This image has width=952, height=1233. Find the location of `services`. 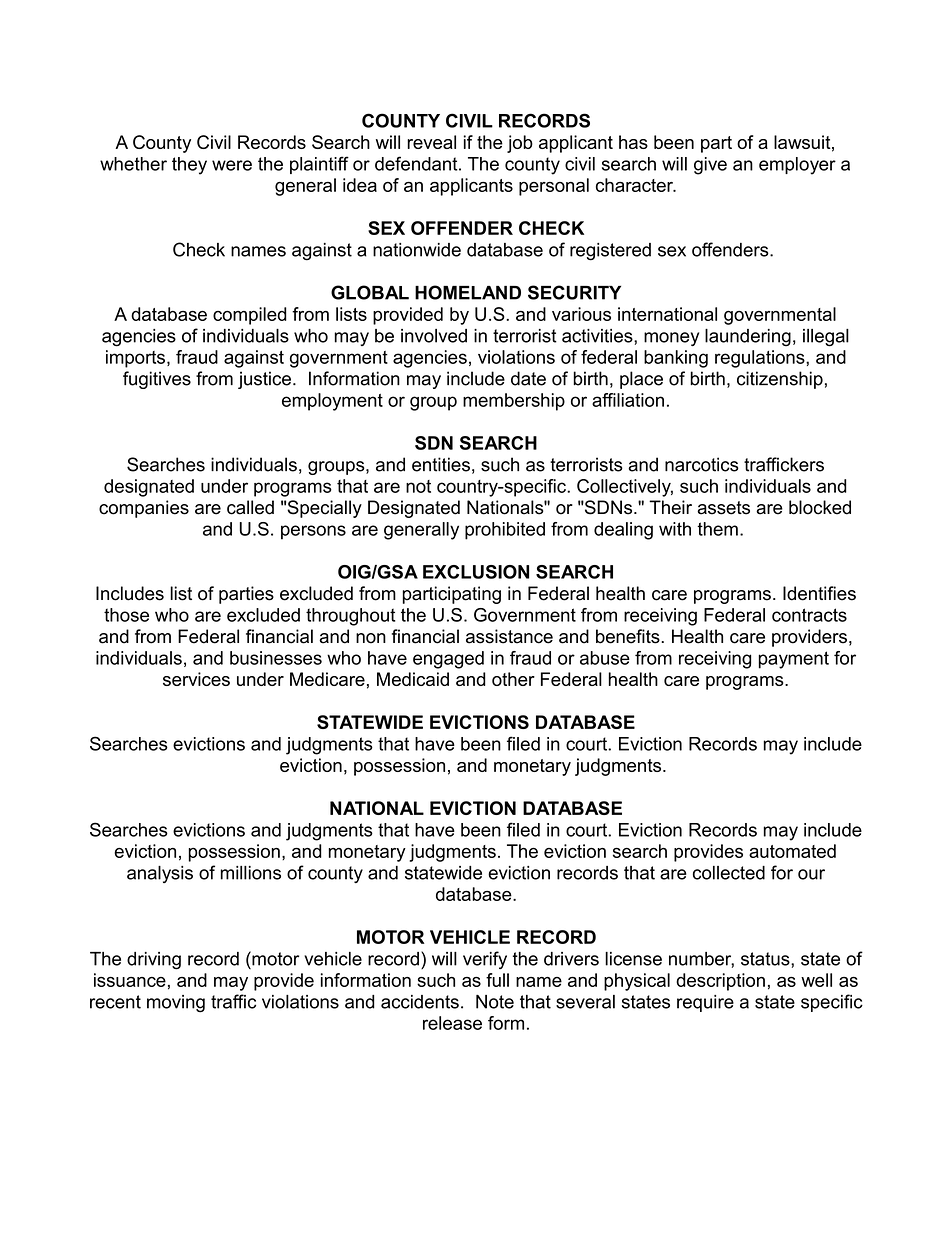

services is located at coordinates (196, 679).
